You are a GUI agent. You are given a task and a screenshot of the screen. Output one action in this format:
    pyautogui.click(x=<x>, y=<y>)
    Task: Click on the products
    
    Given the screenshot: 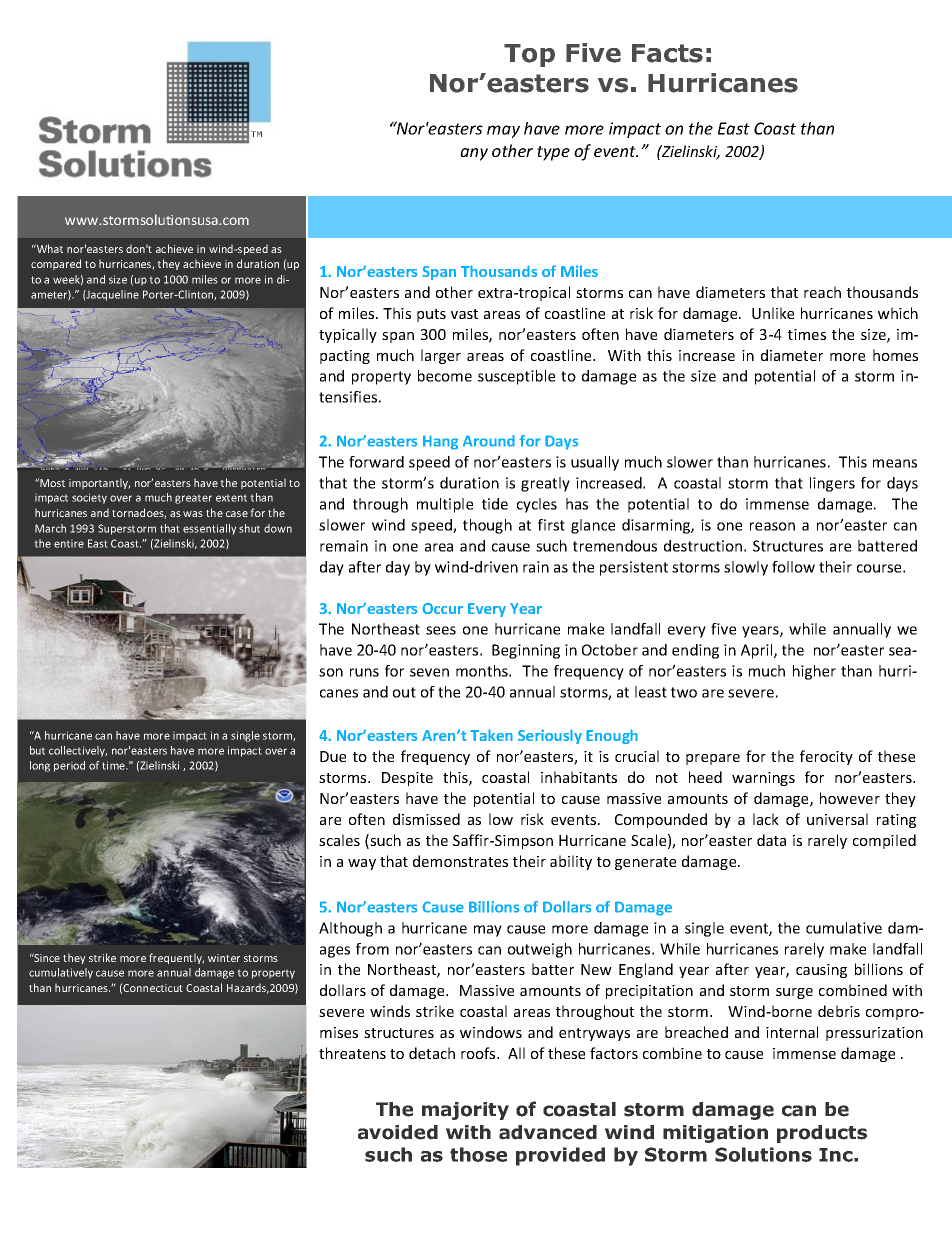 What is the action you would take?
    pyautogui.click(x=822, y=1134)
